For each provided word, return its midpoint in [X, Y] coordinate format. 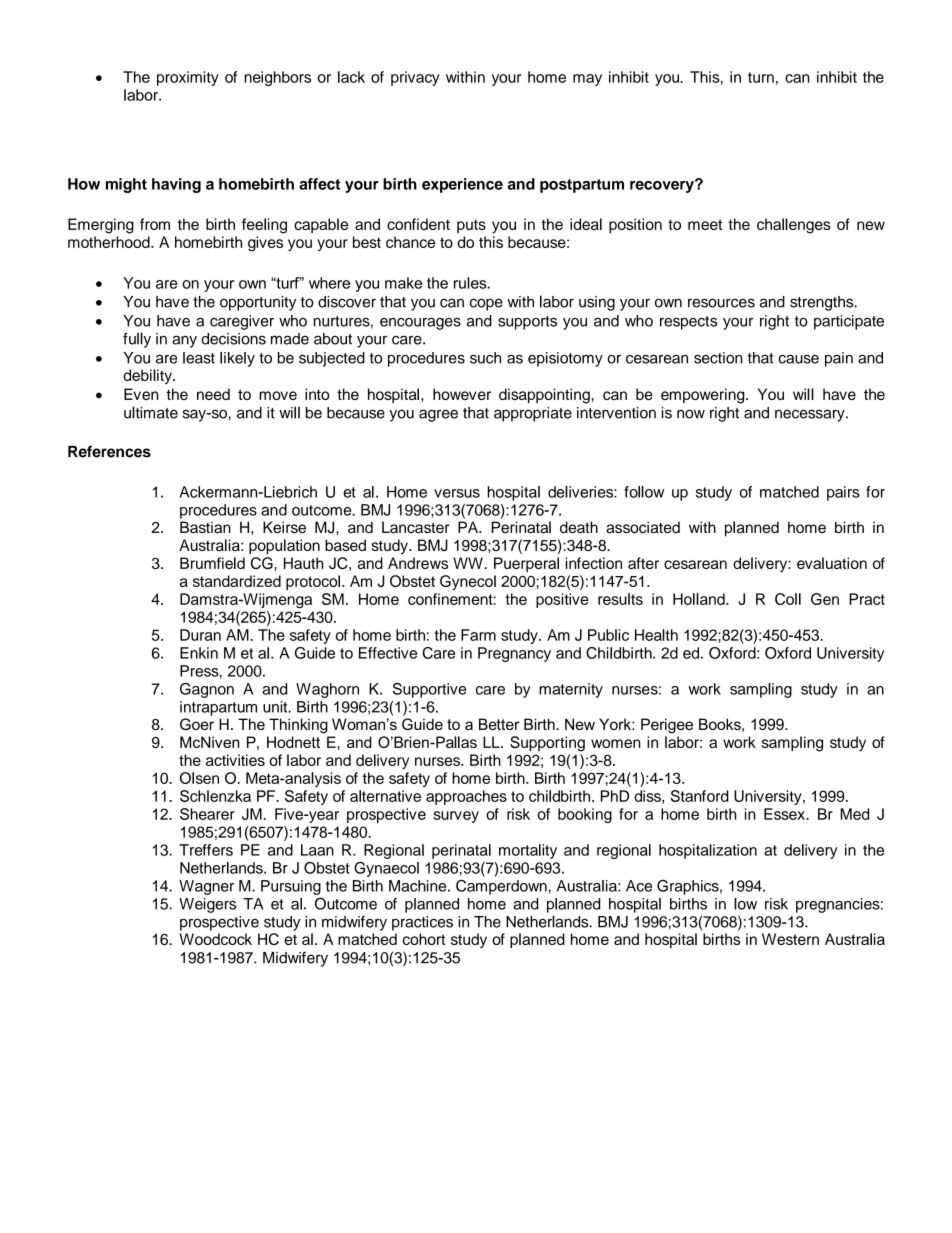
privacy [415, 78]
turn [761, 77]
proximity [188, 78]
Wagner [206, 887]
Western [790, 939]
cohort [424, 939]
